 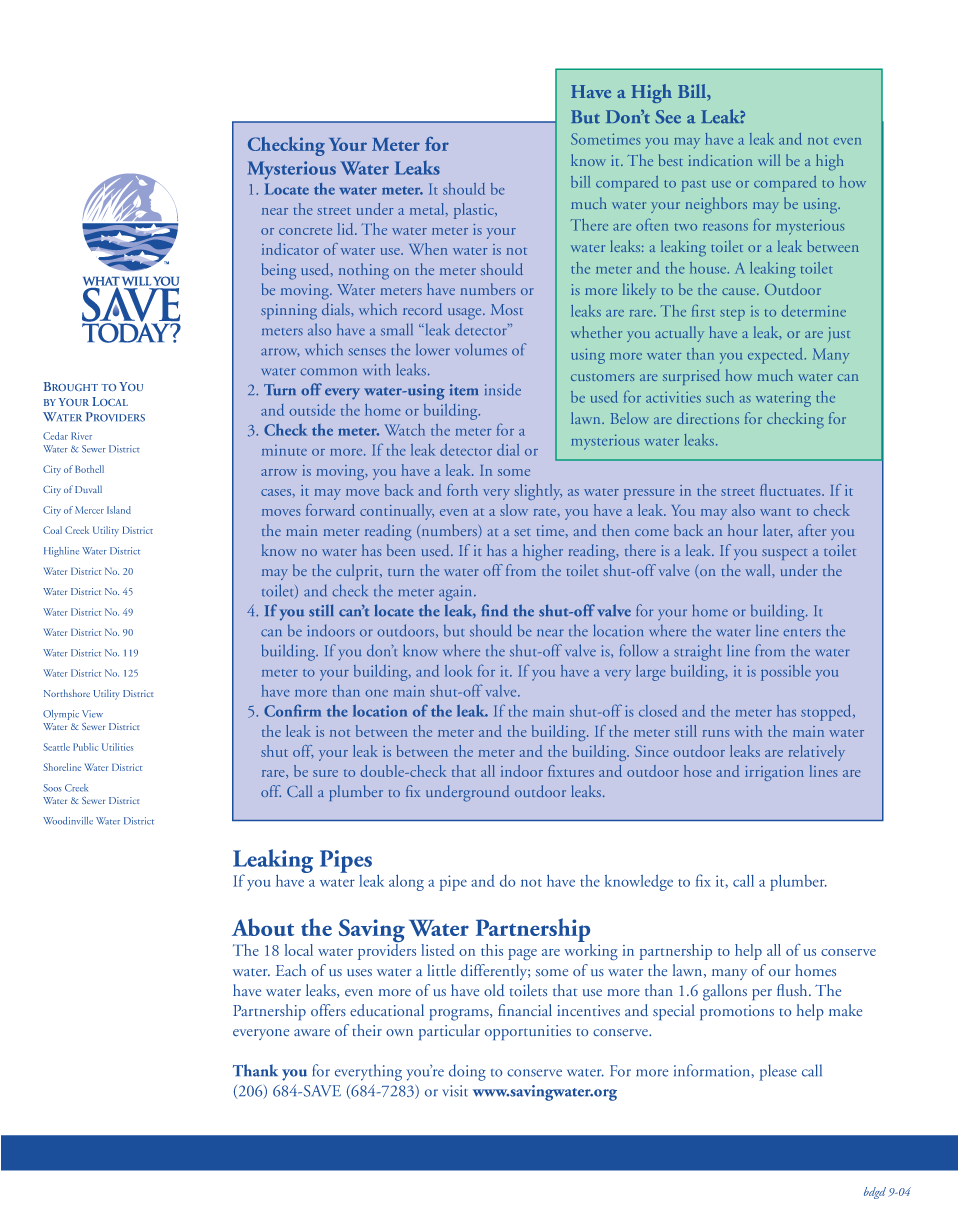 What do you see at coordinates (117, 747) in the document?
I see `Utilities` at bounding box center [117, 747].
